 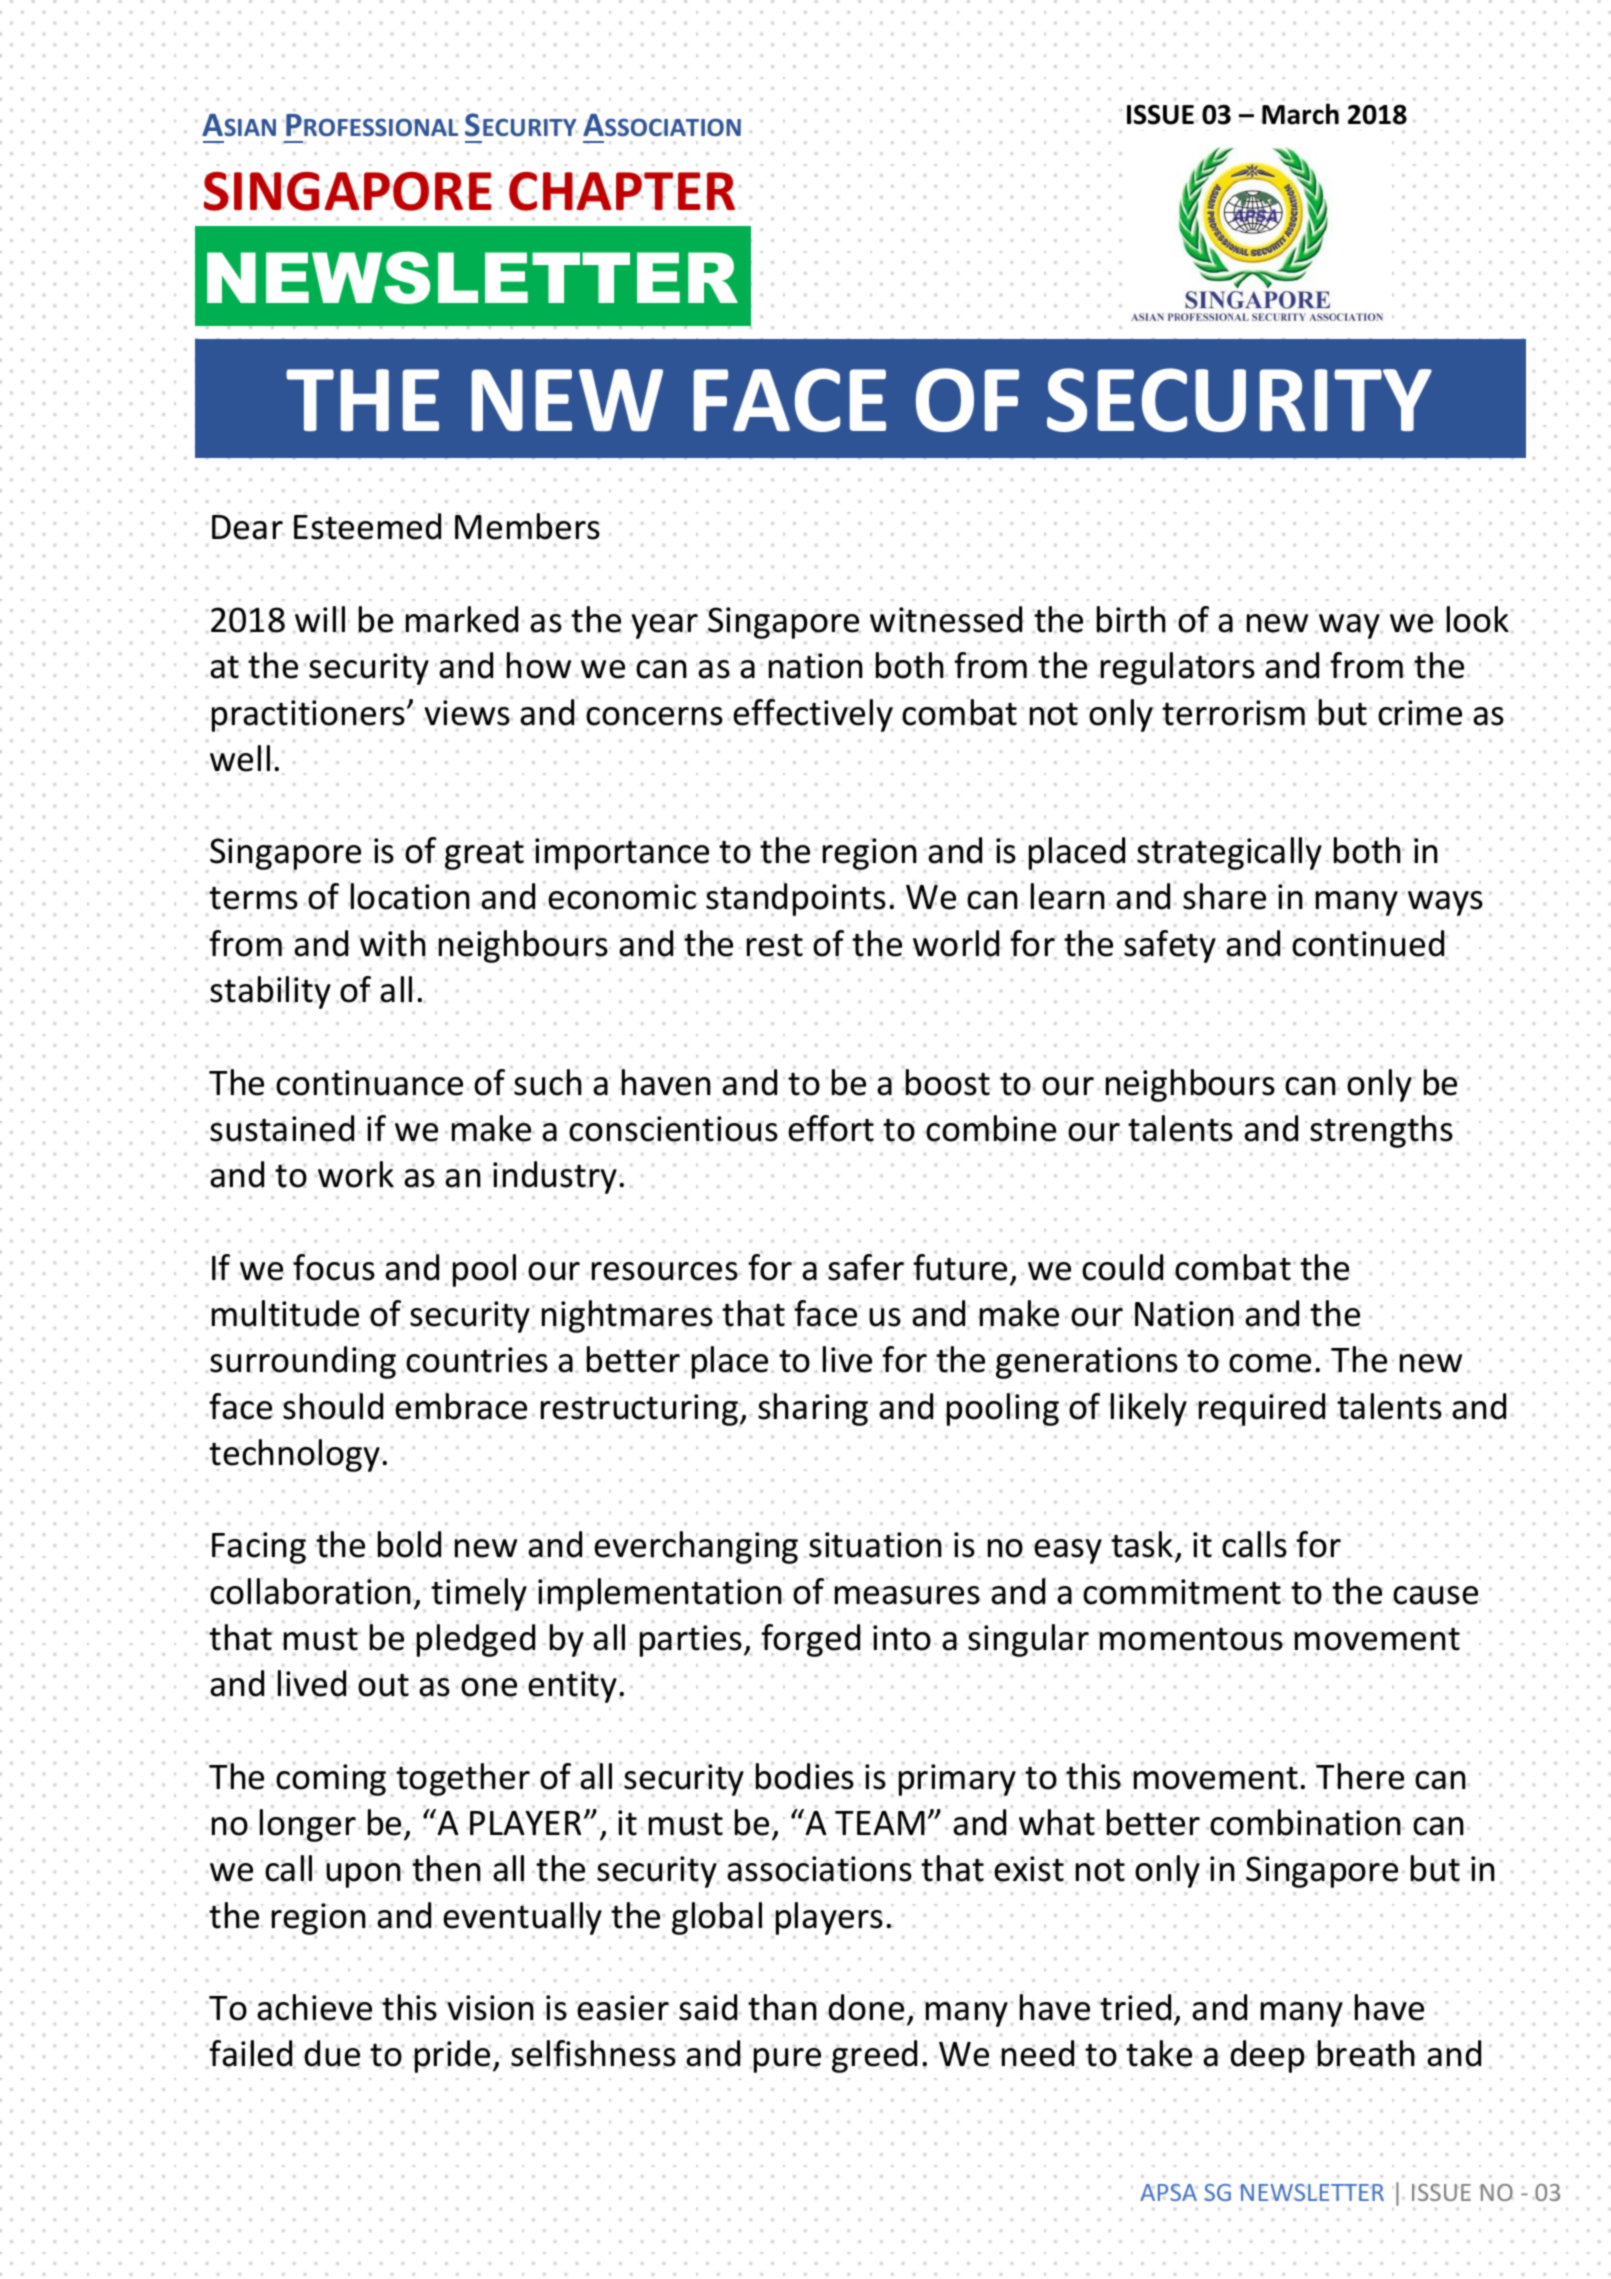 What do you see at coordinates (409, 1544) in the screenshot?
I see `bold` at bounding box center [409, 1544].
